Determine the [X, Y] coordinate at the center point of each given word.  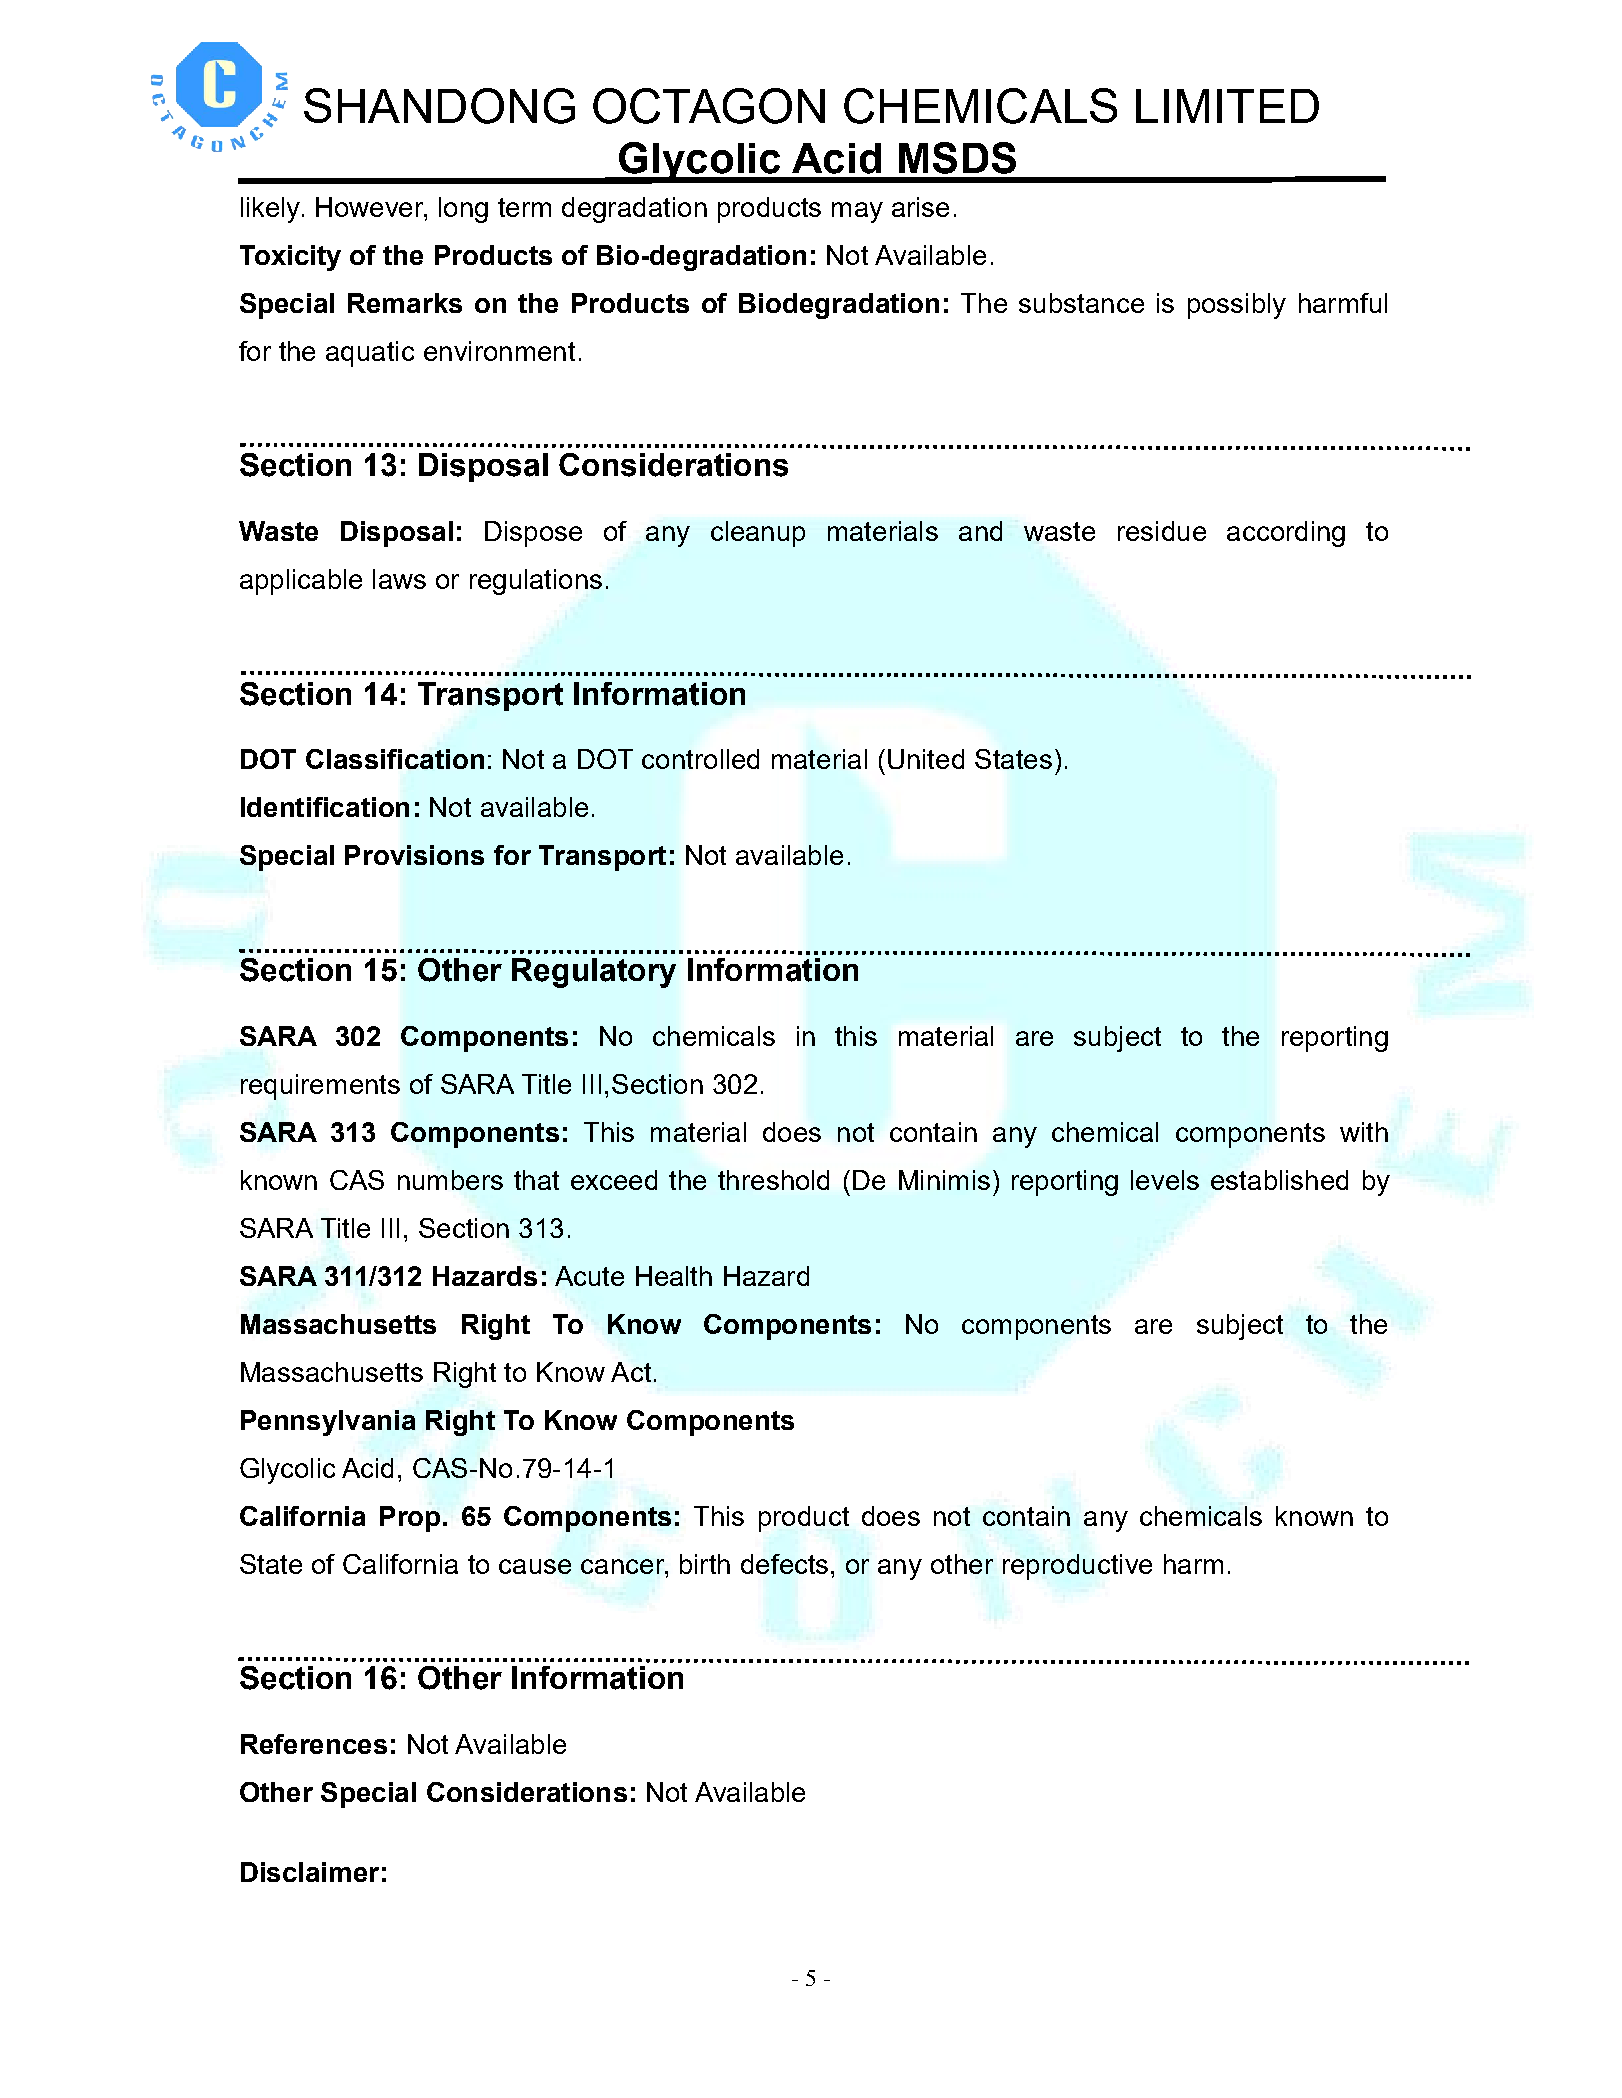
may [857, 212]
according [1286, 534]
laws [399, 579]
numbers [450, 1180]
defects [784, 1564]
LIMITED [1227, 106]
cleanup [758, 534]
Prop [410, 1519]
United [926, 759]
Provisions [414, 855]
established [1279, 1180]
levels [1165, 1180]
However [371, 207]
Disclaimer [310, 1872]
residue [1162, 531]
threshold [773, 1180]
